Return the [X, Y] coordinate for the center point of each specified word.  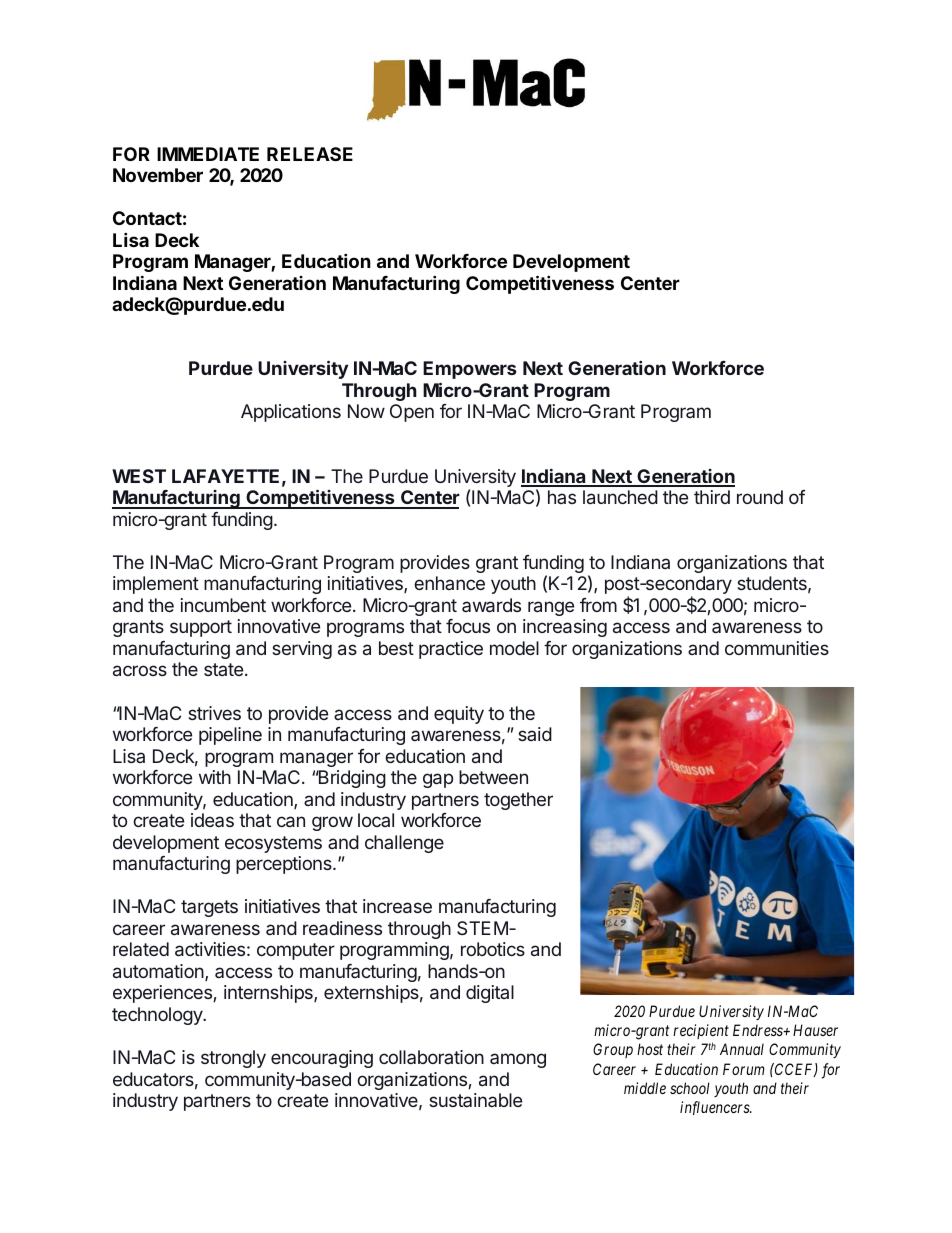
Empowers [470, 370]
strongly [233, 1059]
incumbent [223, 605]
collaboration [431, 1057]
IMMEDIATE [208, 154]
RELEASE [310, 154]
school [690, 1088]
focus [468, 626]
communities [777, 648]
